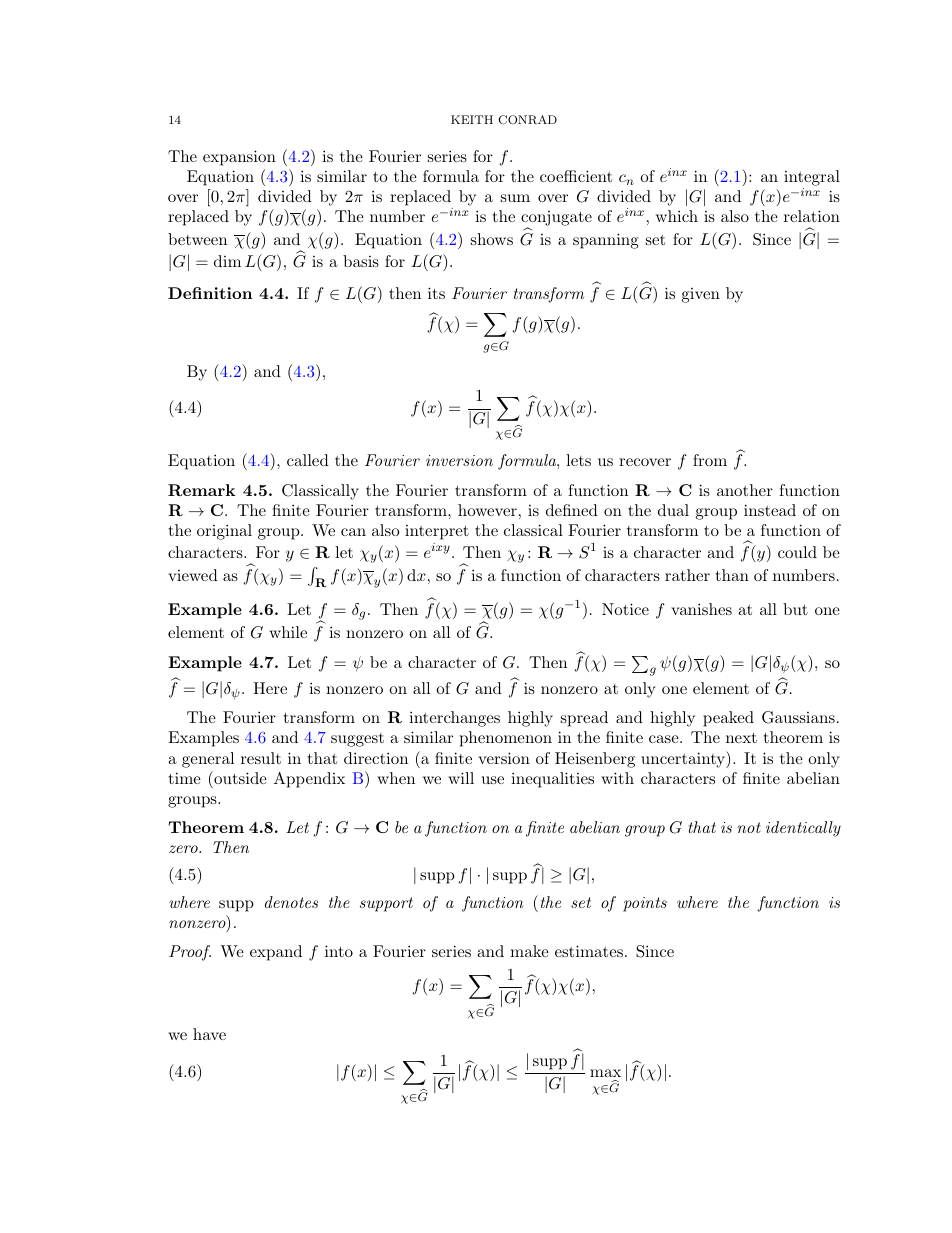 This image has width=952, height=1233. Describe the element at coordinates (605, 1073) in the image. I see `max` at that location.
